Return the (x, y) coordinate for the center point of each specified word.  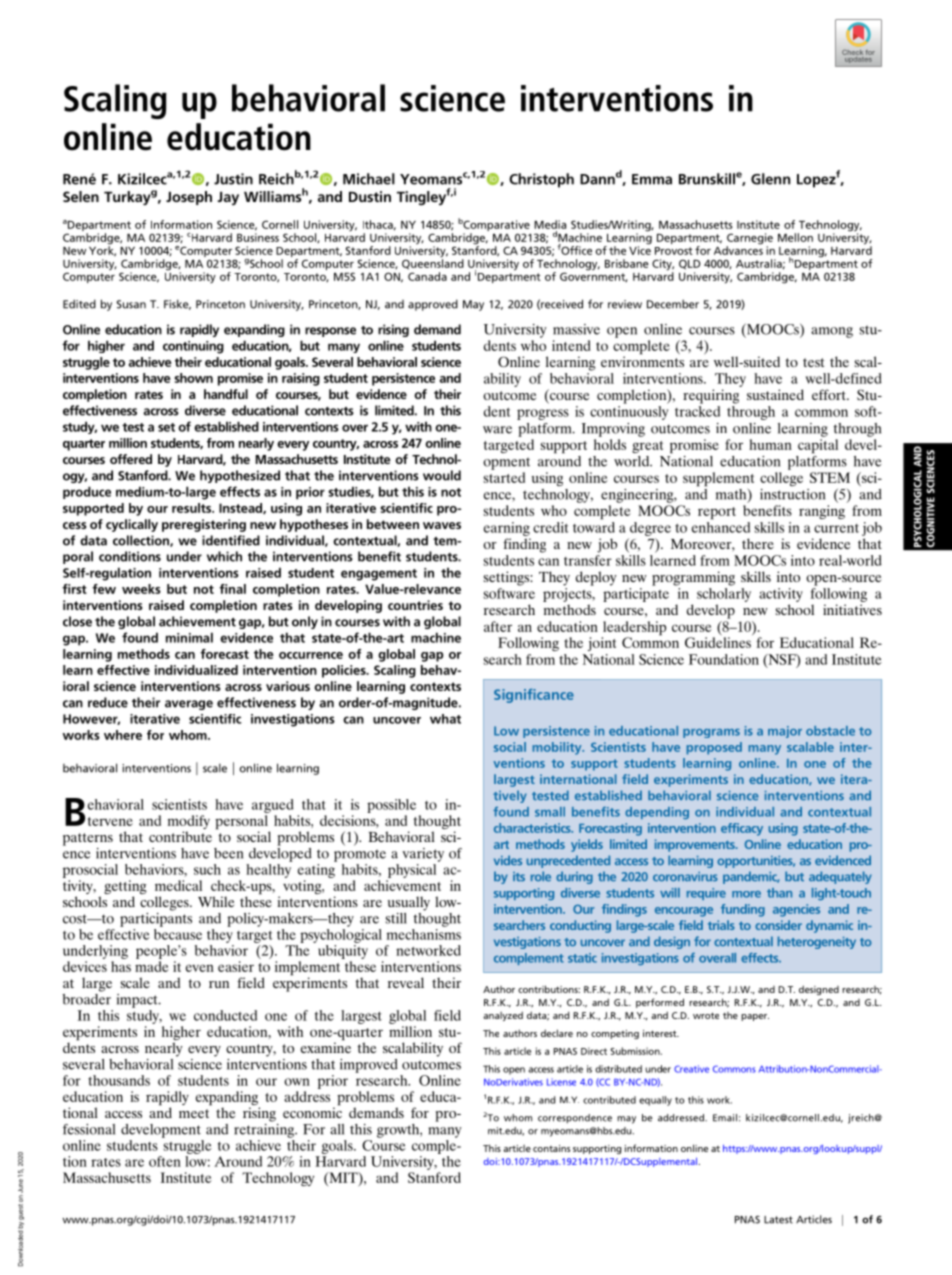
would (442, 475)
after (498, 626)
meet (194, 1113)
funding (743, 910)
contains (551, 1148)
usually (409, 903)
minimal (189, 637)
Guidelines (718, 642)
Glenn (770, 179)
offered (131, 459)
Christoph (541, 180)
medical (178, 885)
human (770, 444)
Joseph (189, 198)
